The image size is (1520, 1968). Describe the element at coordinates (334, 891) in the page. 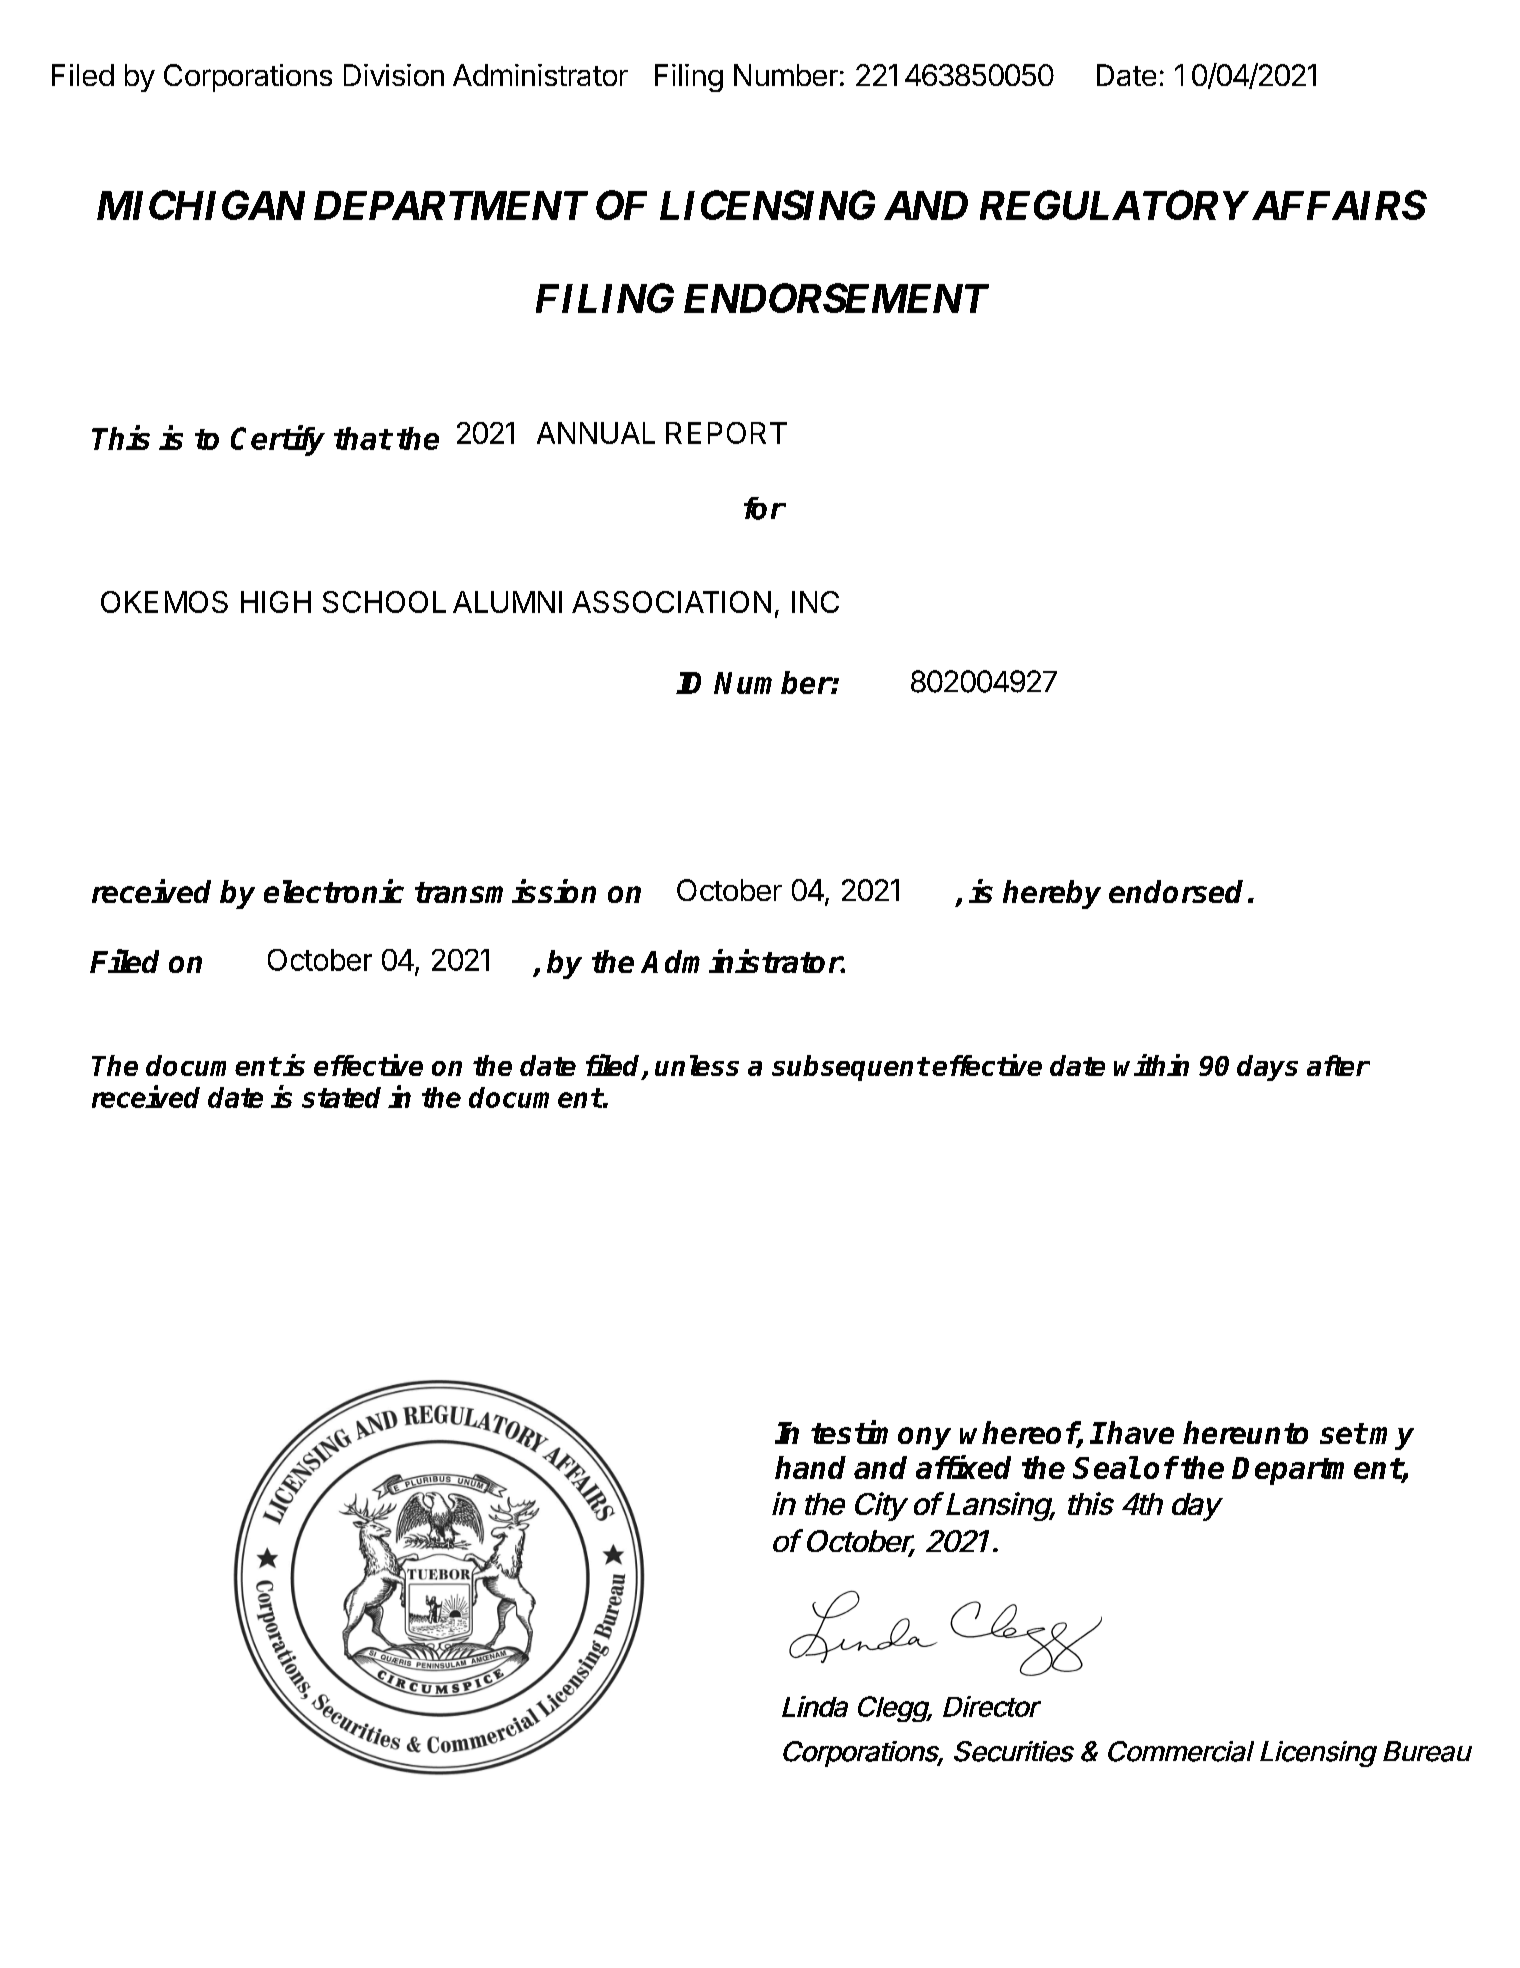

I see `electronic` at that location.
